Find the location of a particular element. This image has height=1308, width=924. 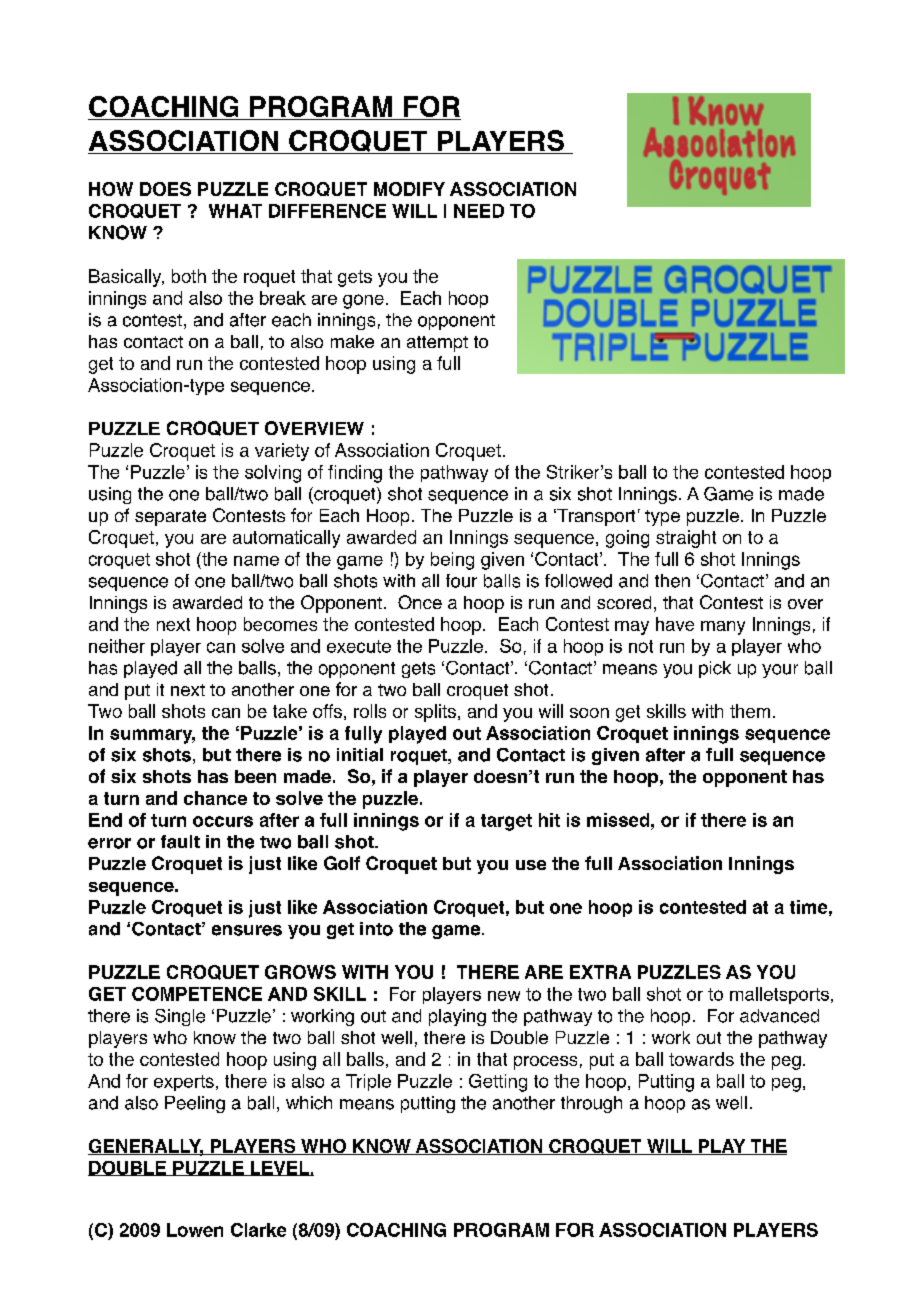

straight is located at coordinates (686, 539).
